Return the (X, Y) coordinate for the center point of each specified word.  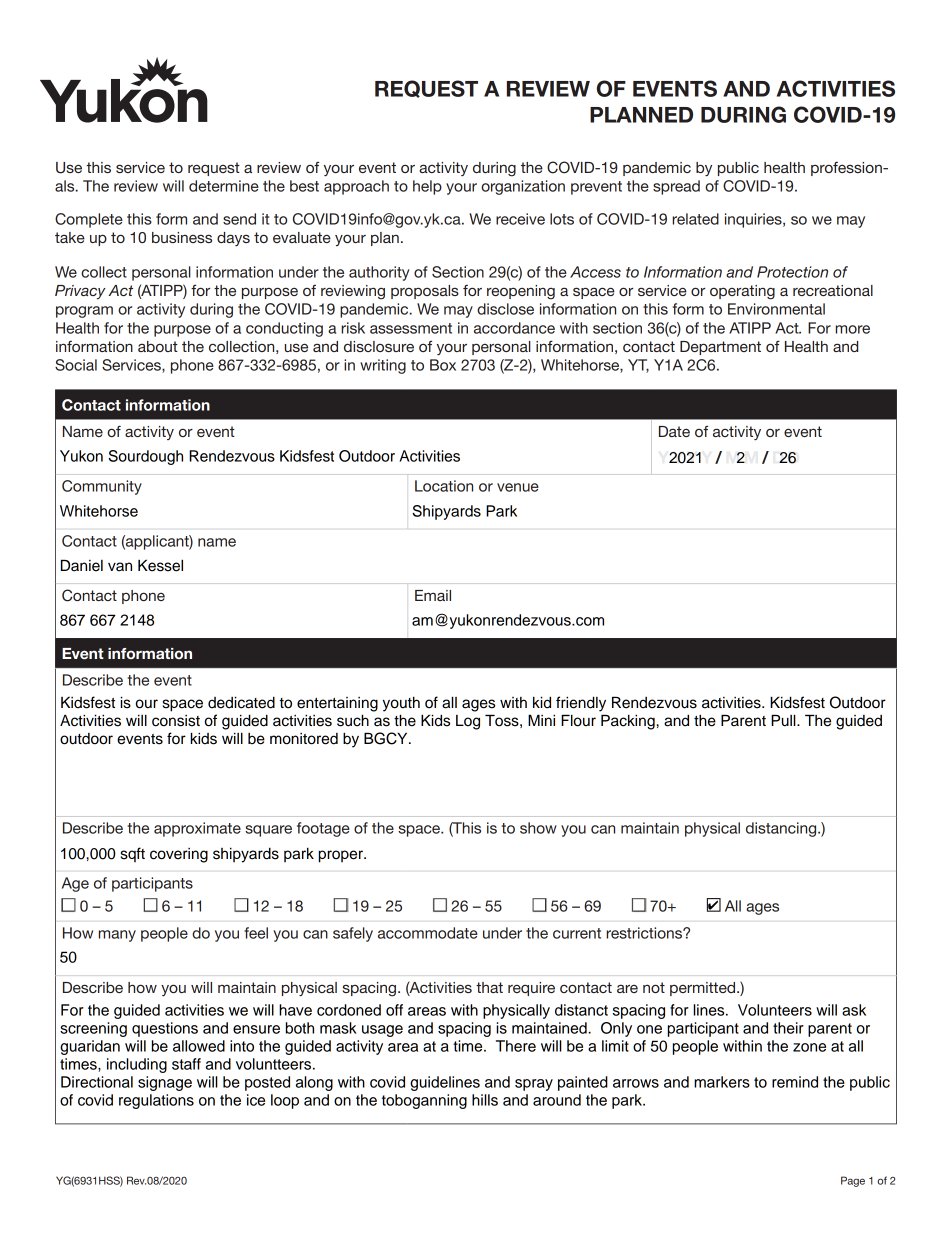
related (695, 219)
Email (433, 595)
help (427, 187)
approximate (197, 829)
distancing (782, 829)
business (182, 237)
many (117, 936)
